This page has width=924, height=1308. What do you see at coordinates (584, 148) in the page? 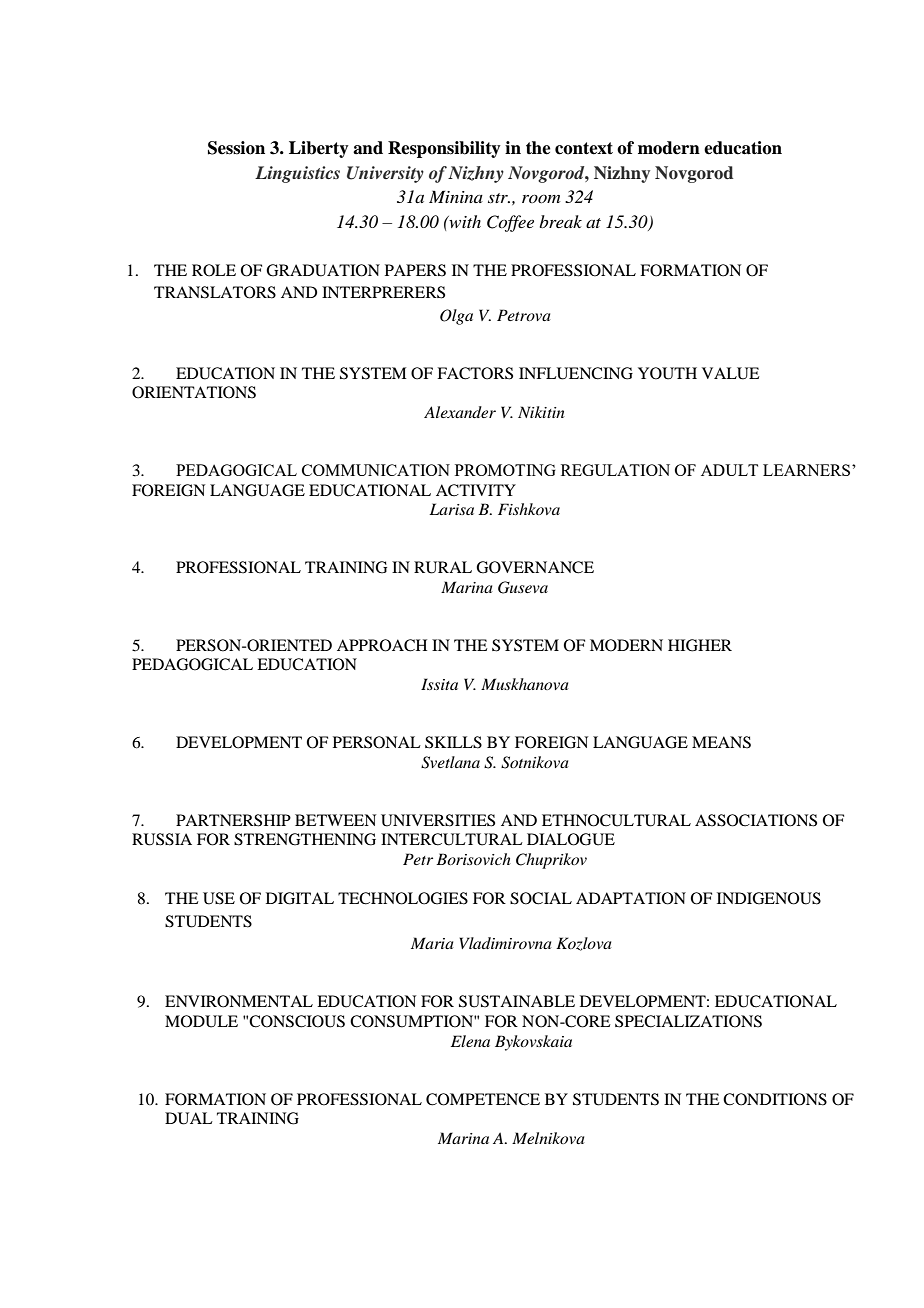
I see `context` at bounding box center [584, 148].
